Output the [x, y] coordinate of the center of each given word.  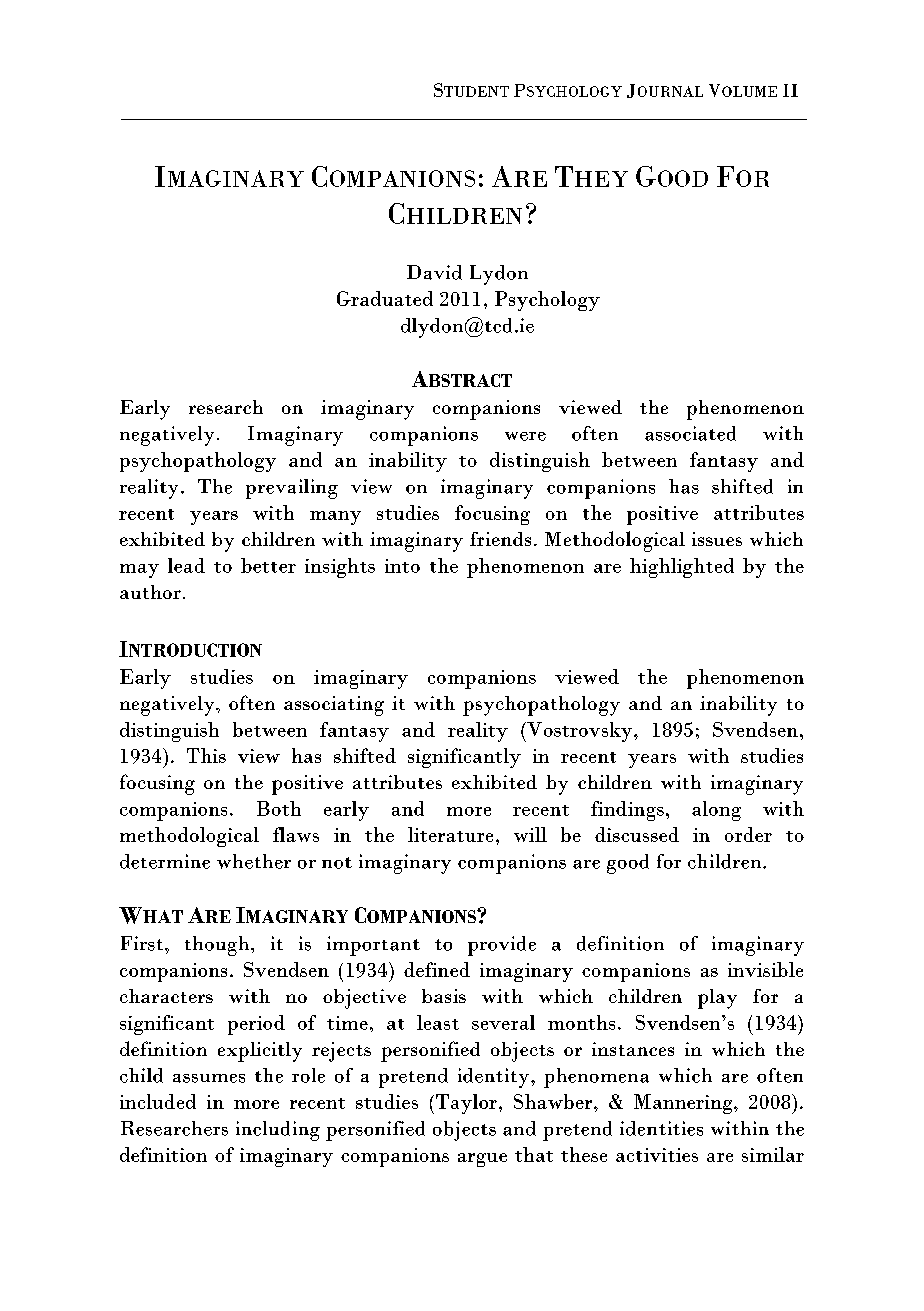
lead [186, 565]
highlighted [682, 568]
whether [254, 861]
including [278, 1131]
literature [450, 834]
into [402, 566]
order [748, 834]
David [434, 272]
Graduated [385, 298]
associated [690, 433]
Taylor [466, 1104]
